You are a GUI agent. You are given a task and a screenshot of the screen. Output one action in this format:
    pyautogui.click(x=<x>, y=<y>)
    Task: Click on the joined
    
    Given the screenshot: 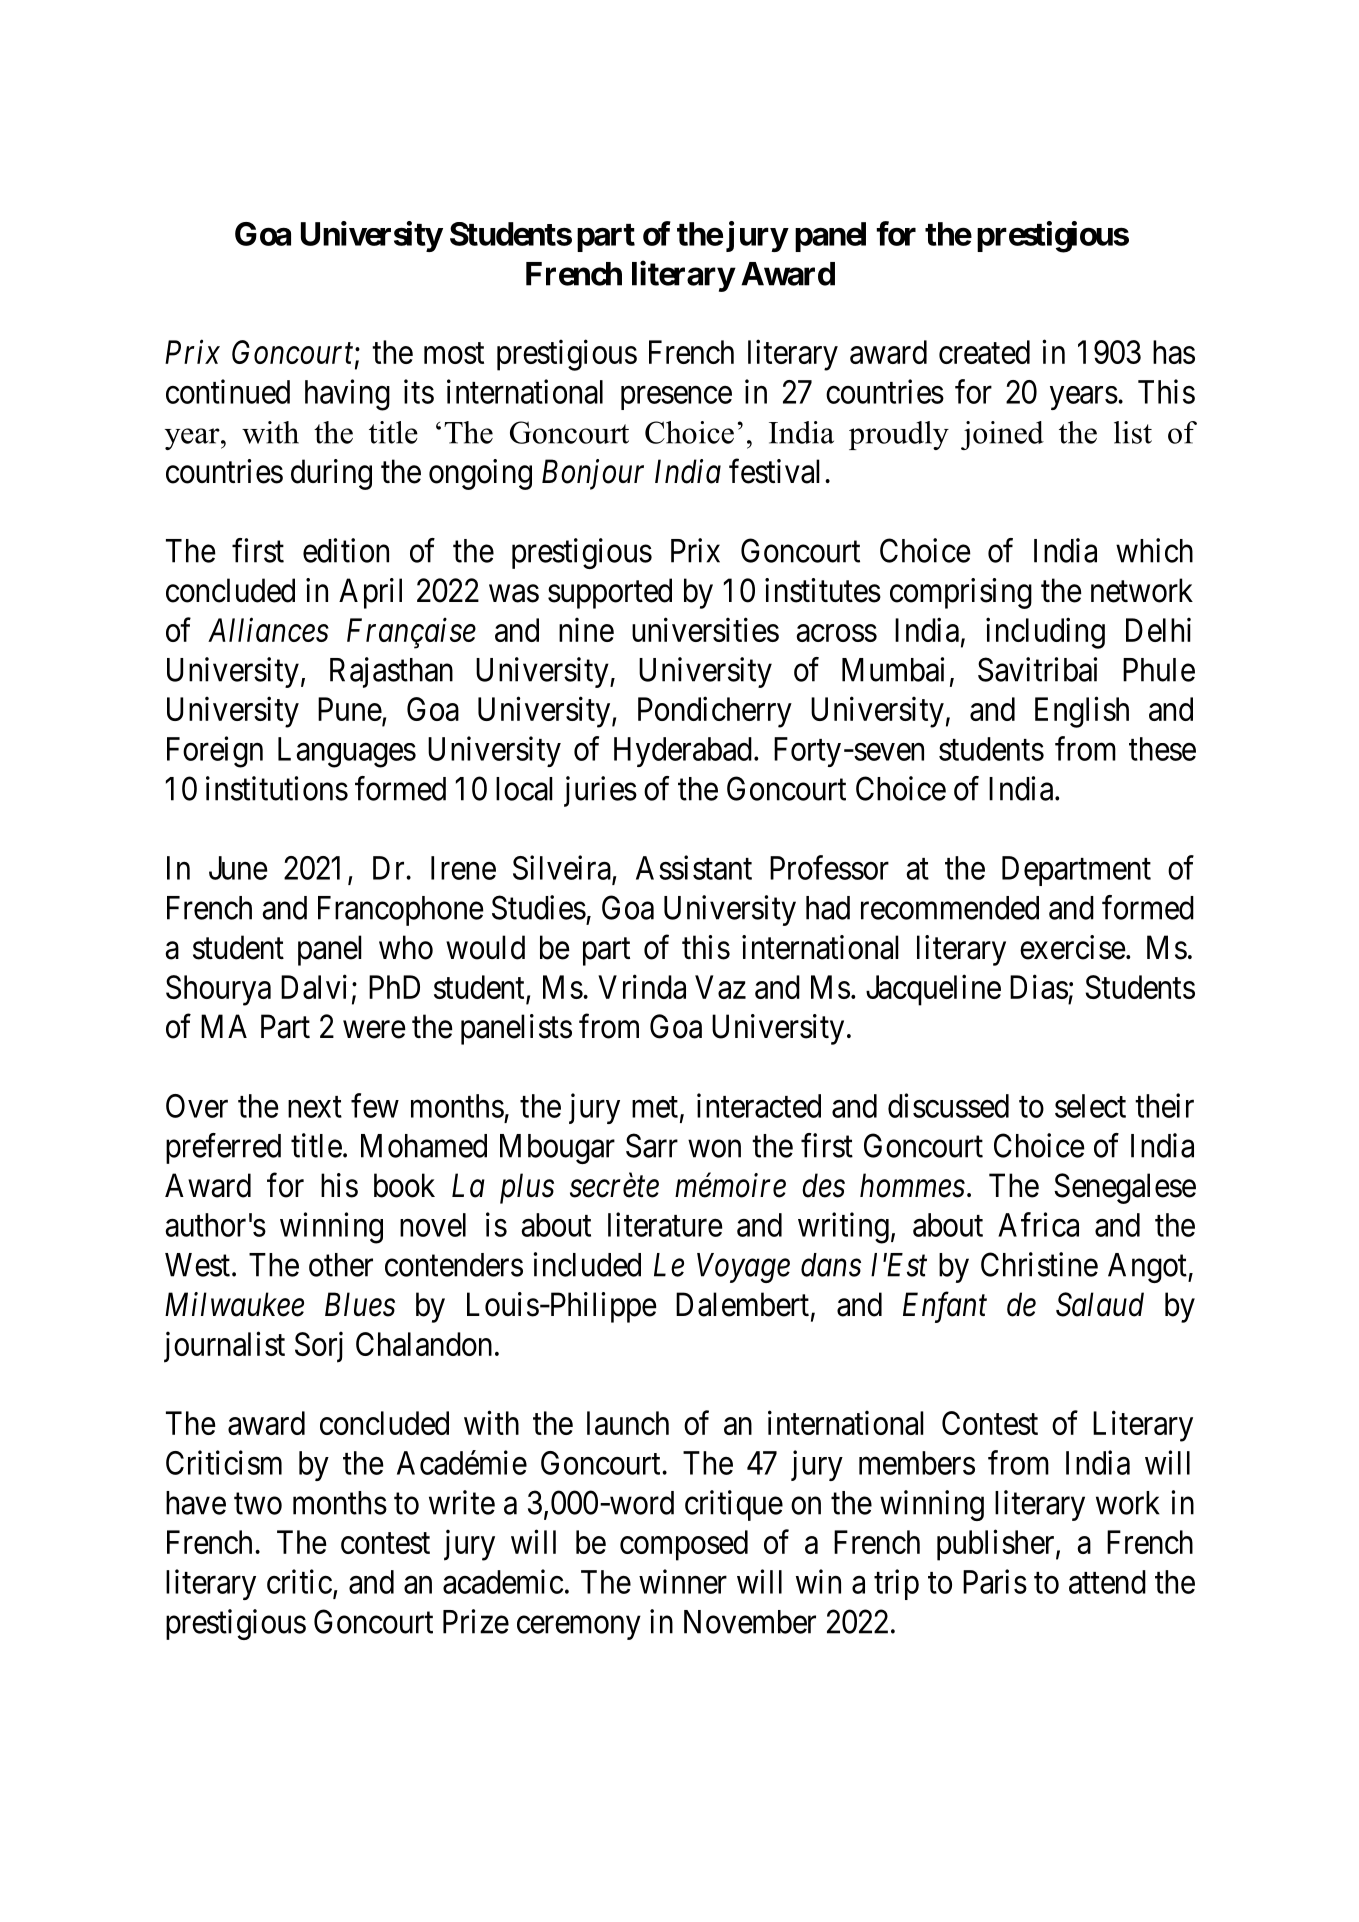 What is the action you would take?
    pyautogui.click(x=1002, y=435)
